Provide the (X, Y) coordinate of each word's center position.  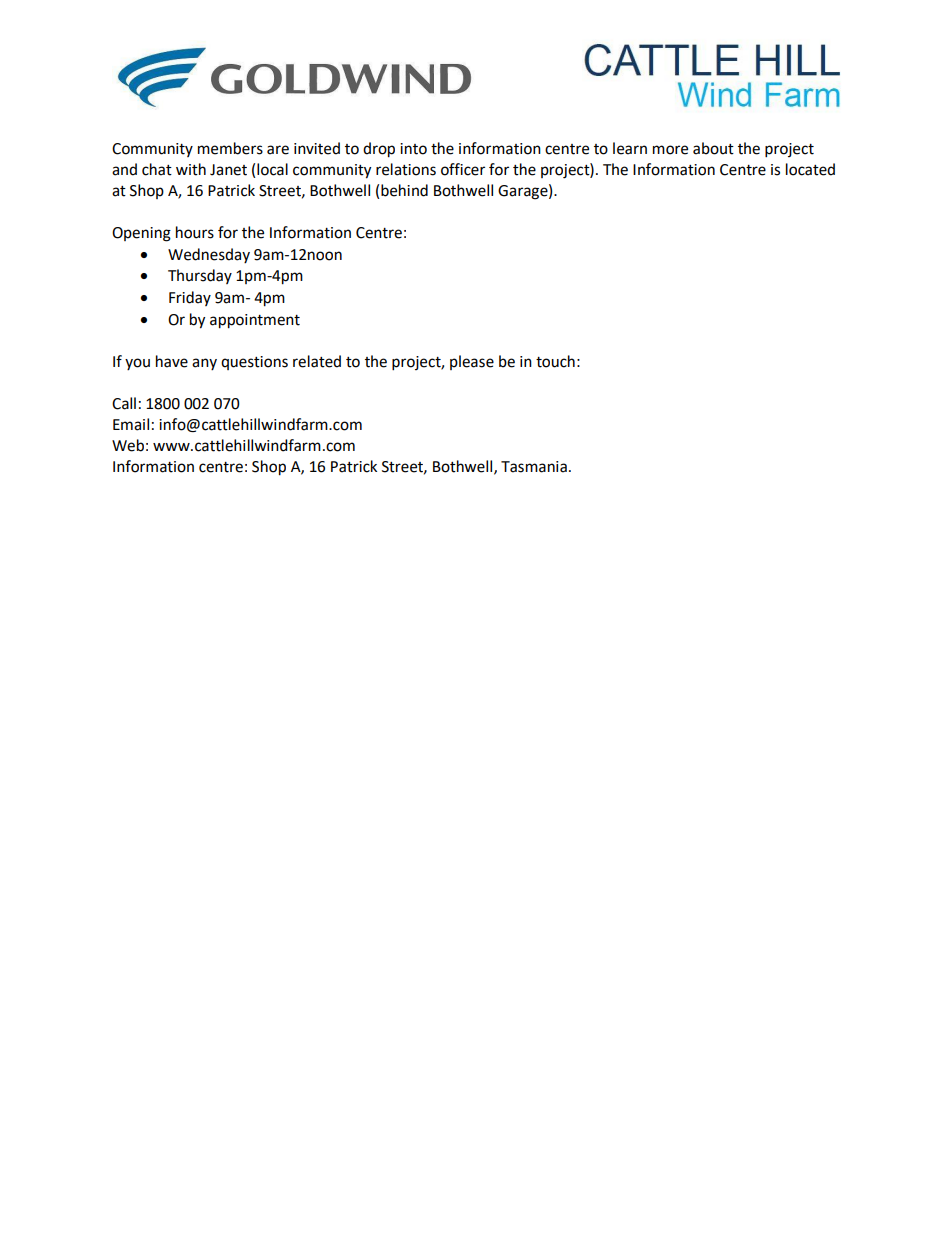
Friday (190, 298)
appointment (255, 321)
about (713, 148)
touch (555, 361)
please (472, 362)
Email (131, 424)
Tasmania (534, 467)
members (230, 148)
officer (463, 169)
